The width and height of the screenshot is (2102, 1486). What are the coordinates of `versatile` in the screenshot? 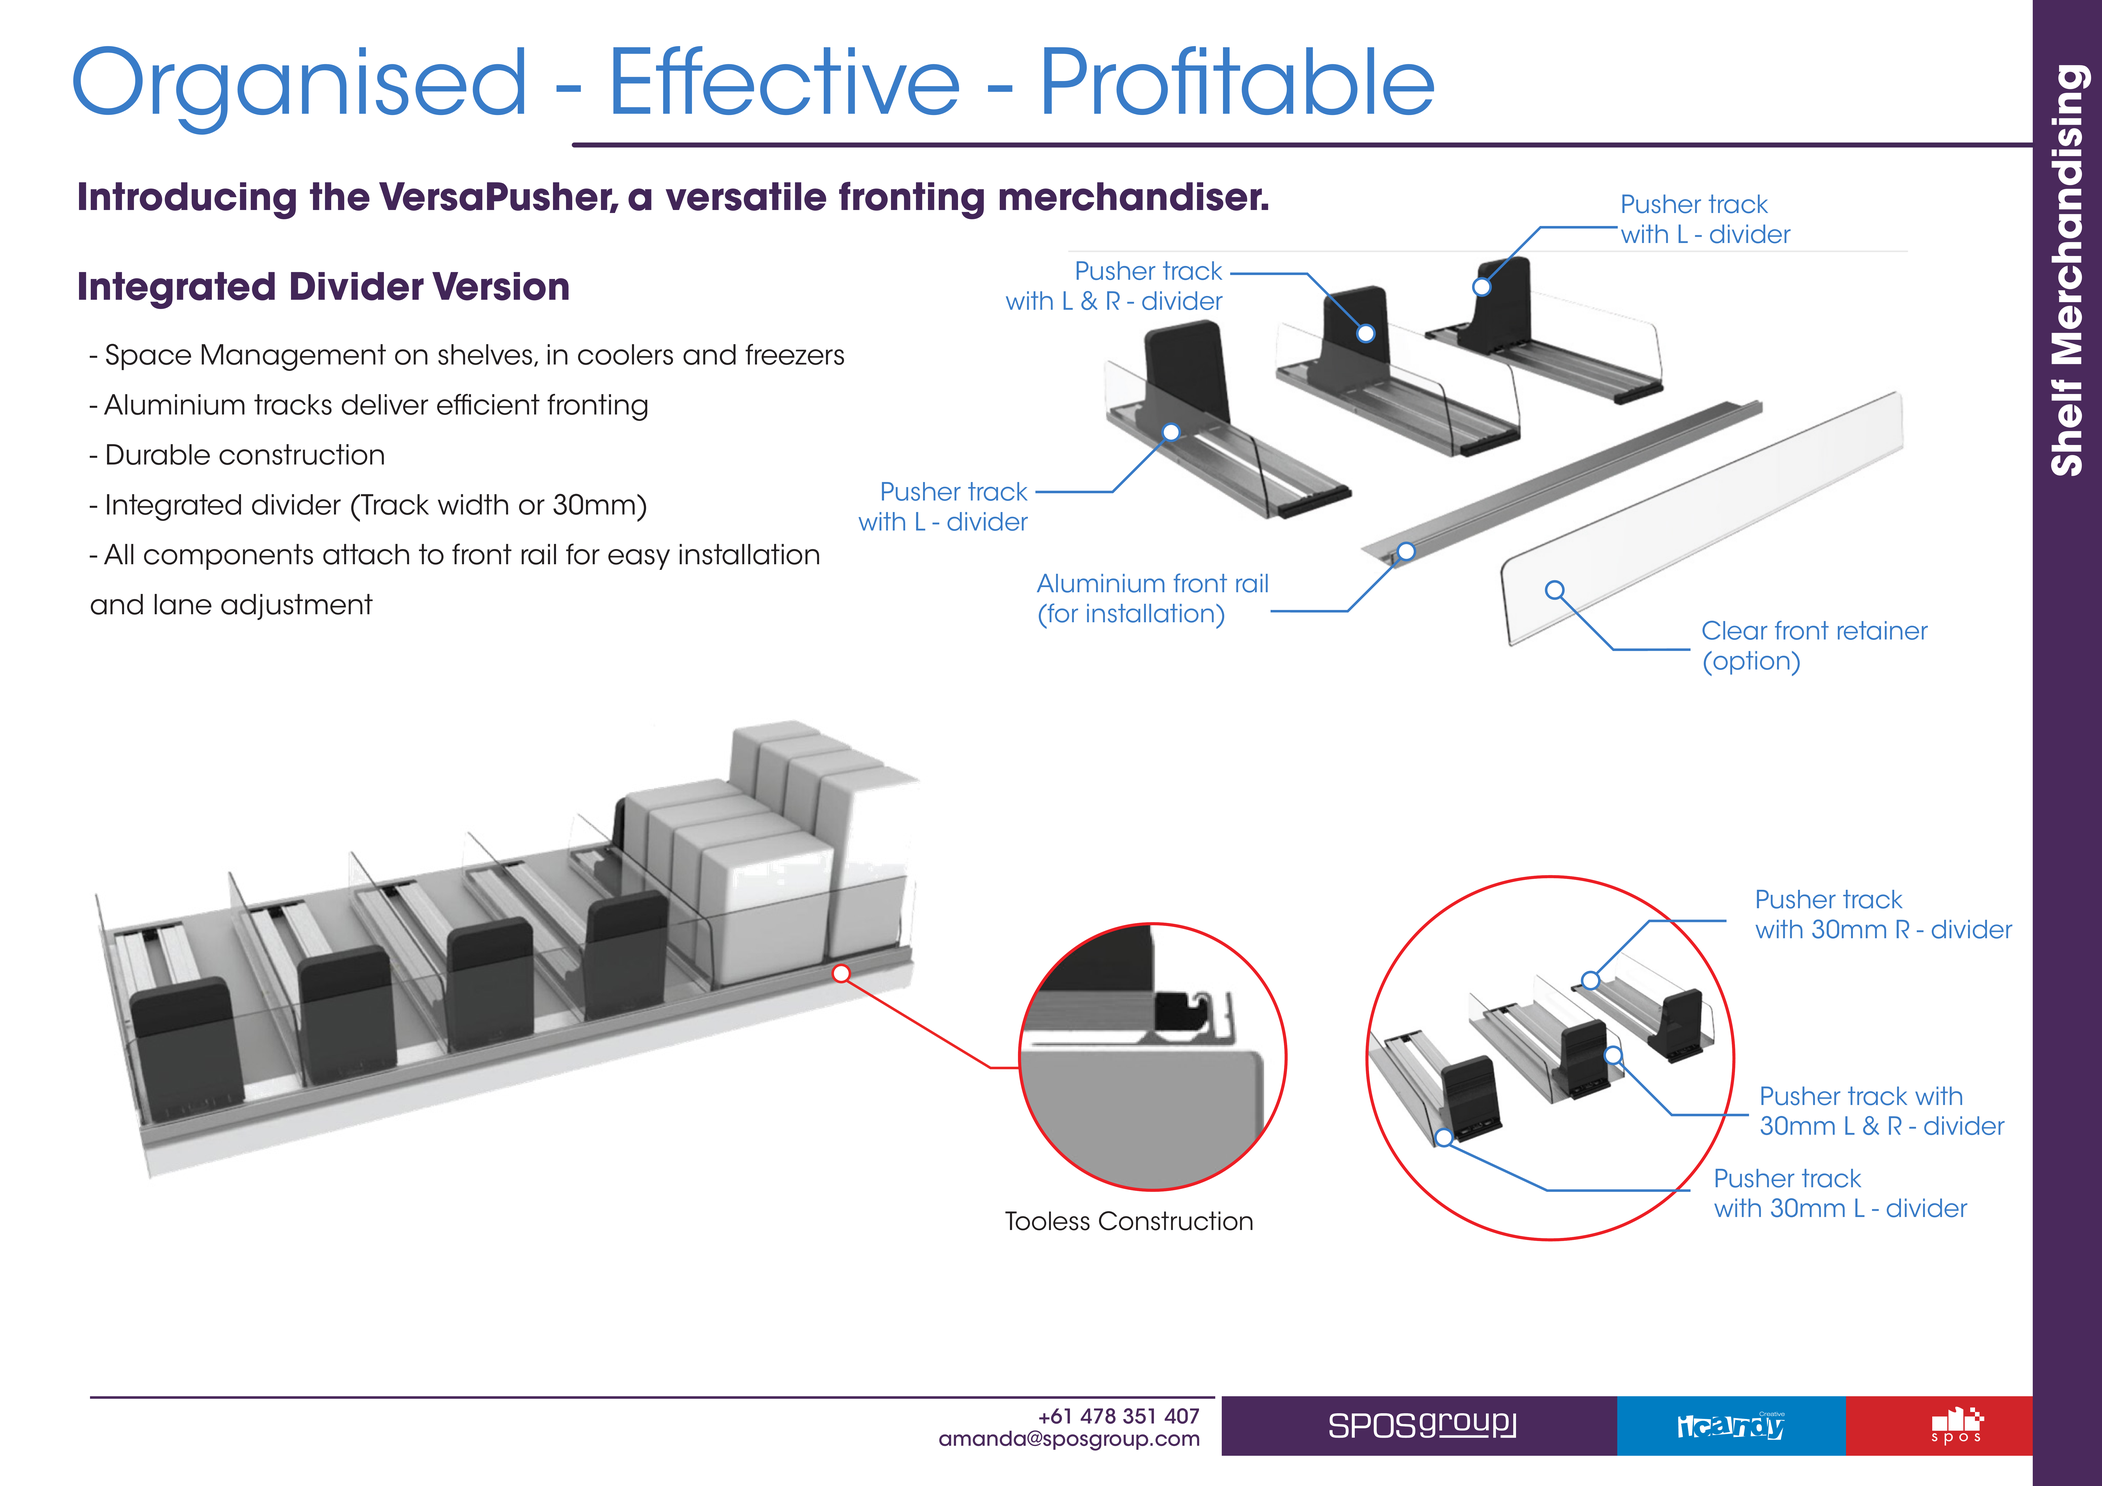 It's located at (746, 196).
